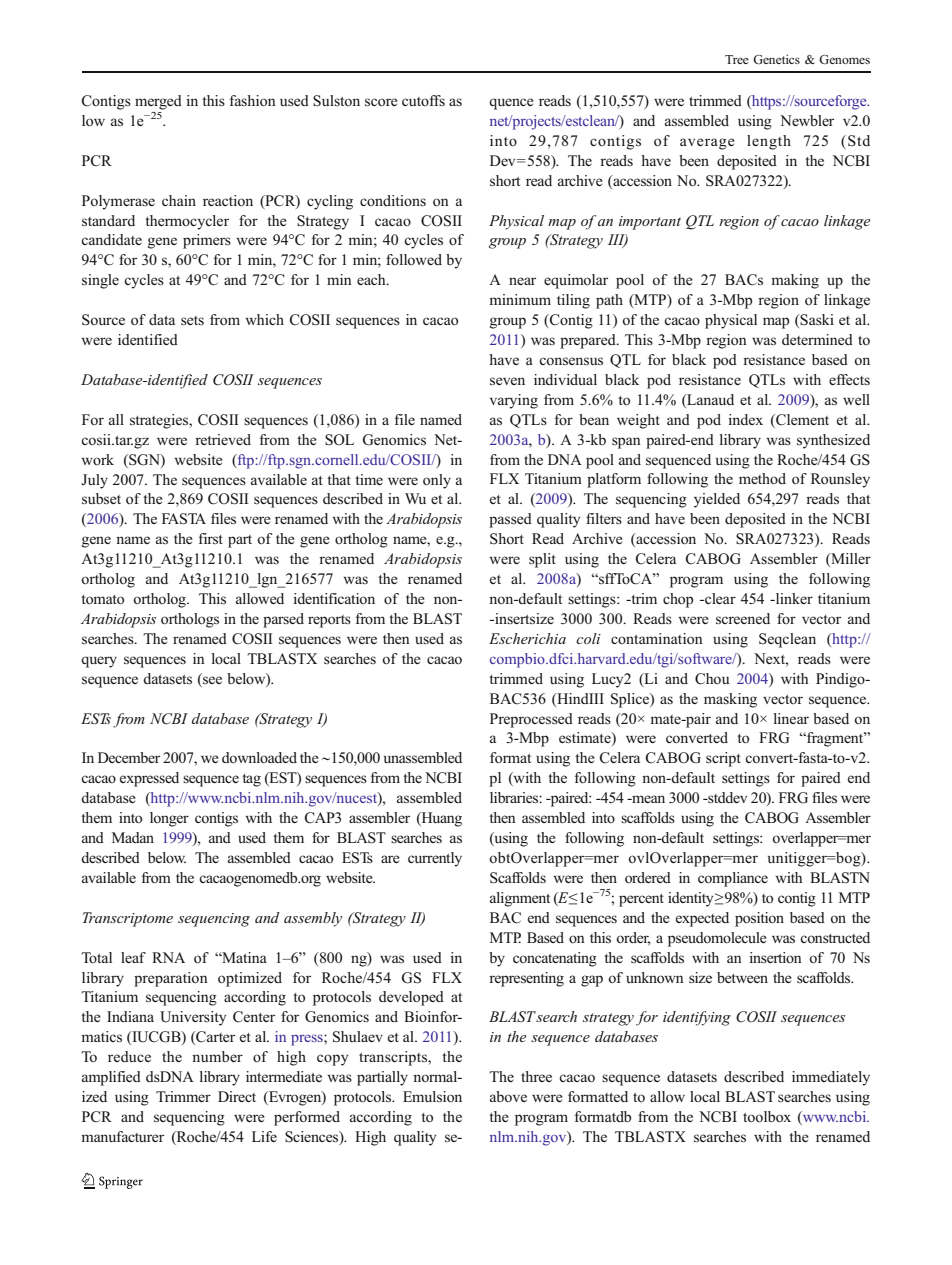 This page has width=952, height=1265. I want to click on Escherichia, so click(527, 638).
